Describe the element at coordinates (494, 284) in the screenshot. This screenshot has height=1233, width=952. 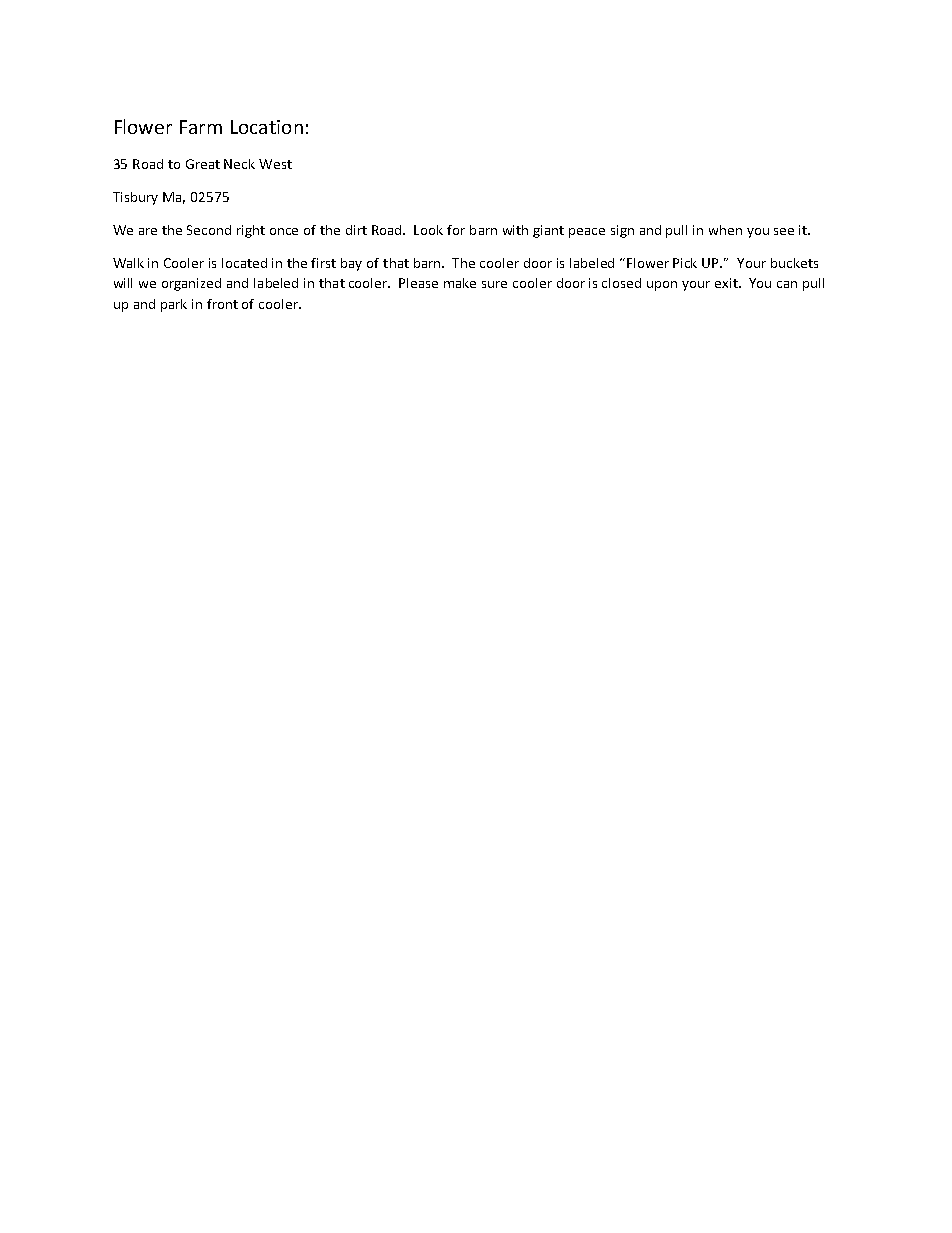
I see `sure` at that location.
